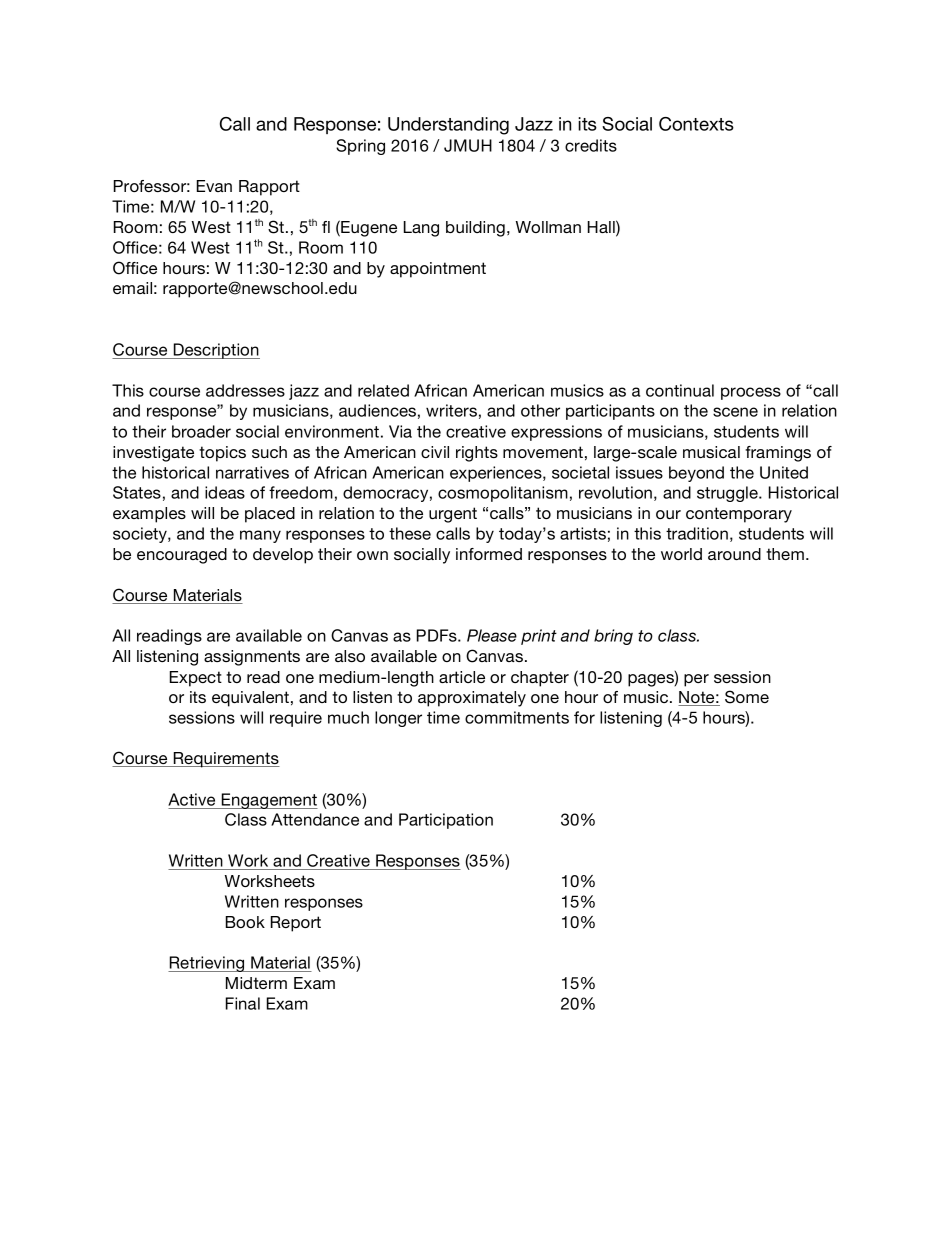 The image size is (952, 1233). Describe the element at coordinates (446, 821) in the screenshot. I see `Participation` at that location.
